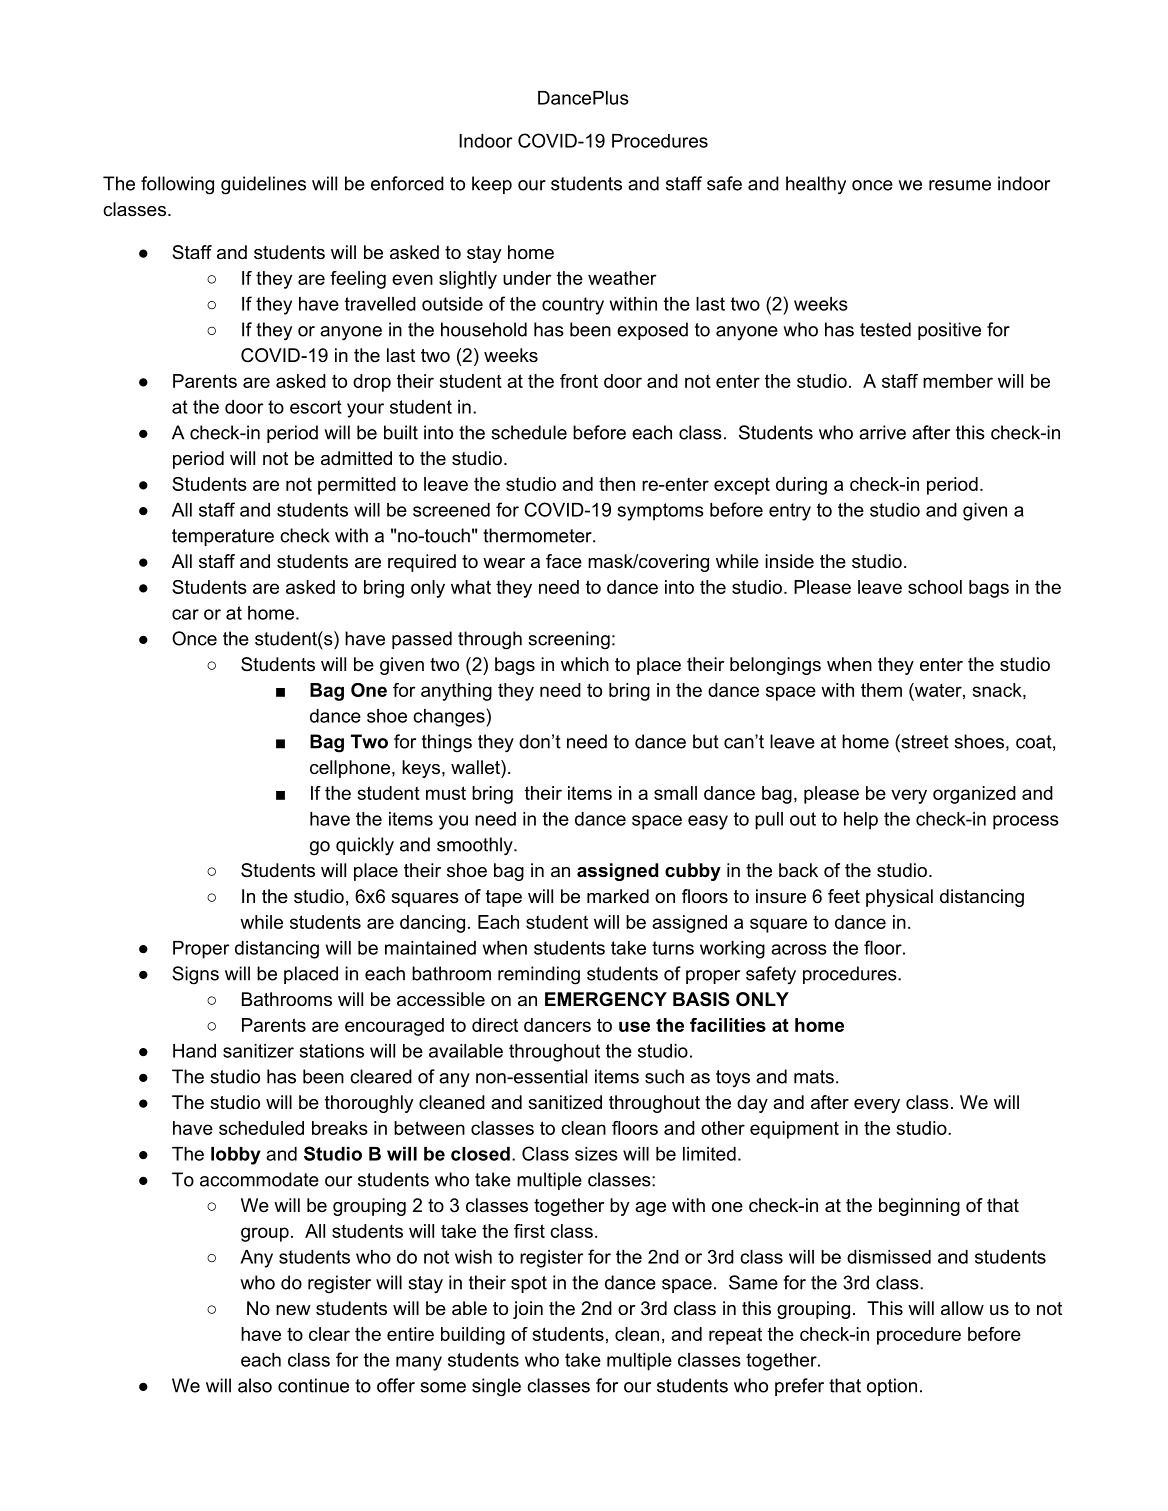 The height and width of the screenshot is (1511, 1168). What do you see at coordinates (675, 793) in the screenshot?
I see `small` at bounding box center [675, 793].
